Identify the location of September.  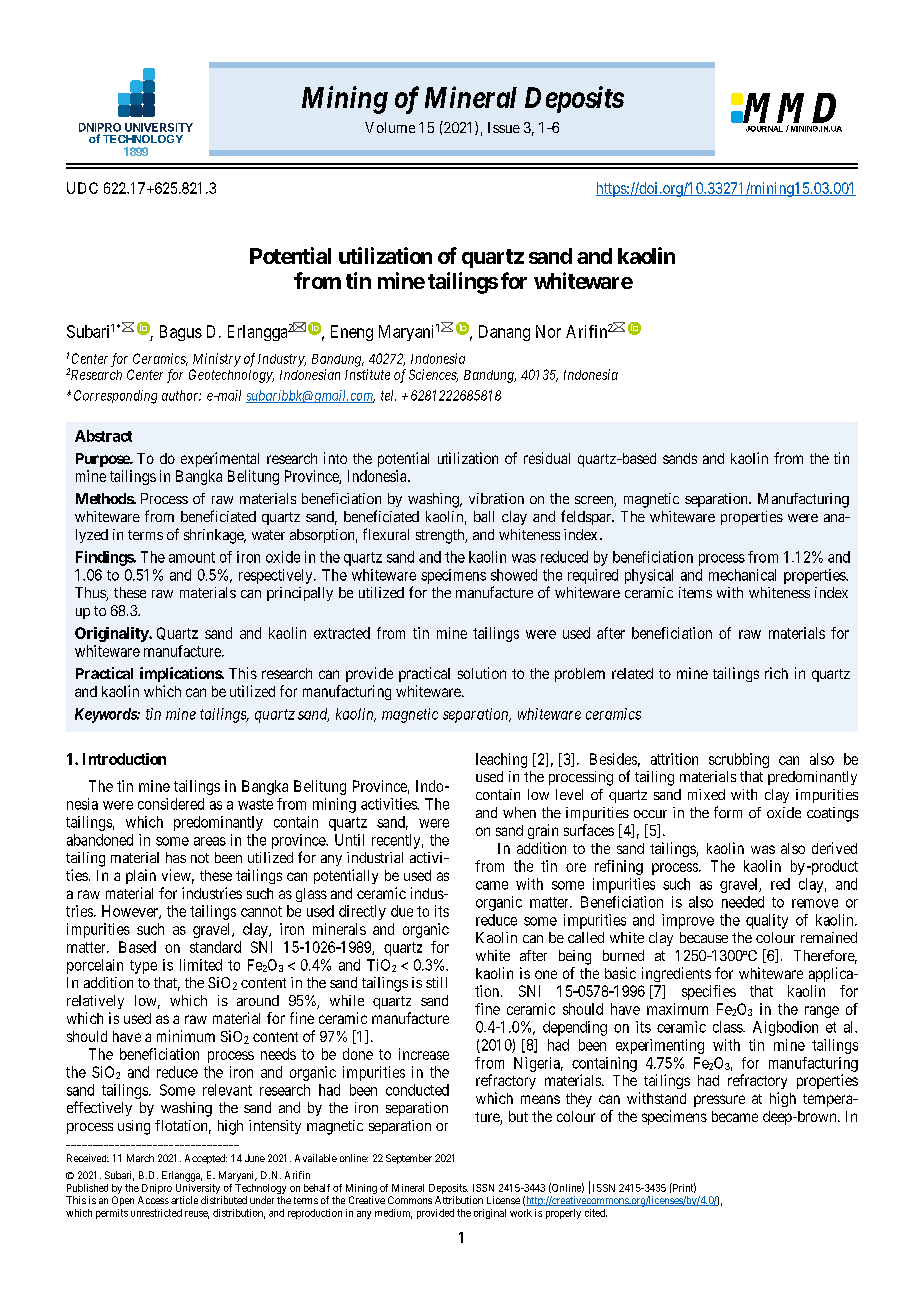
(409, 1159).
